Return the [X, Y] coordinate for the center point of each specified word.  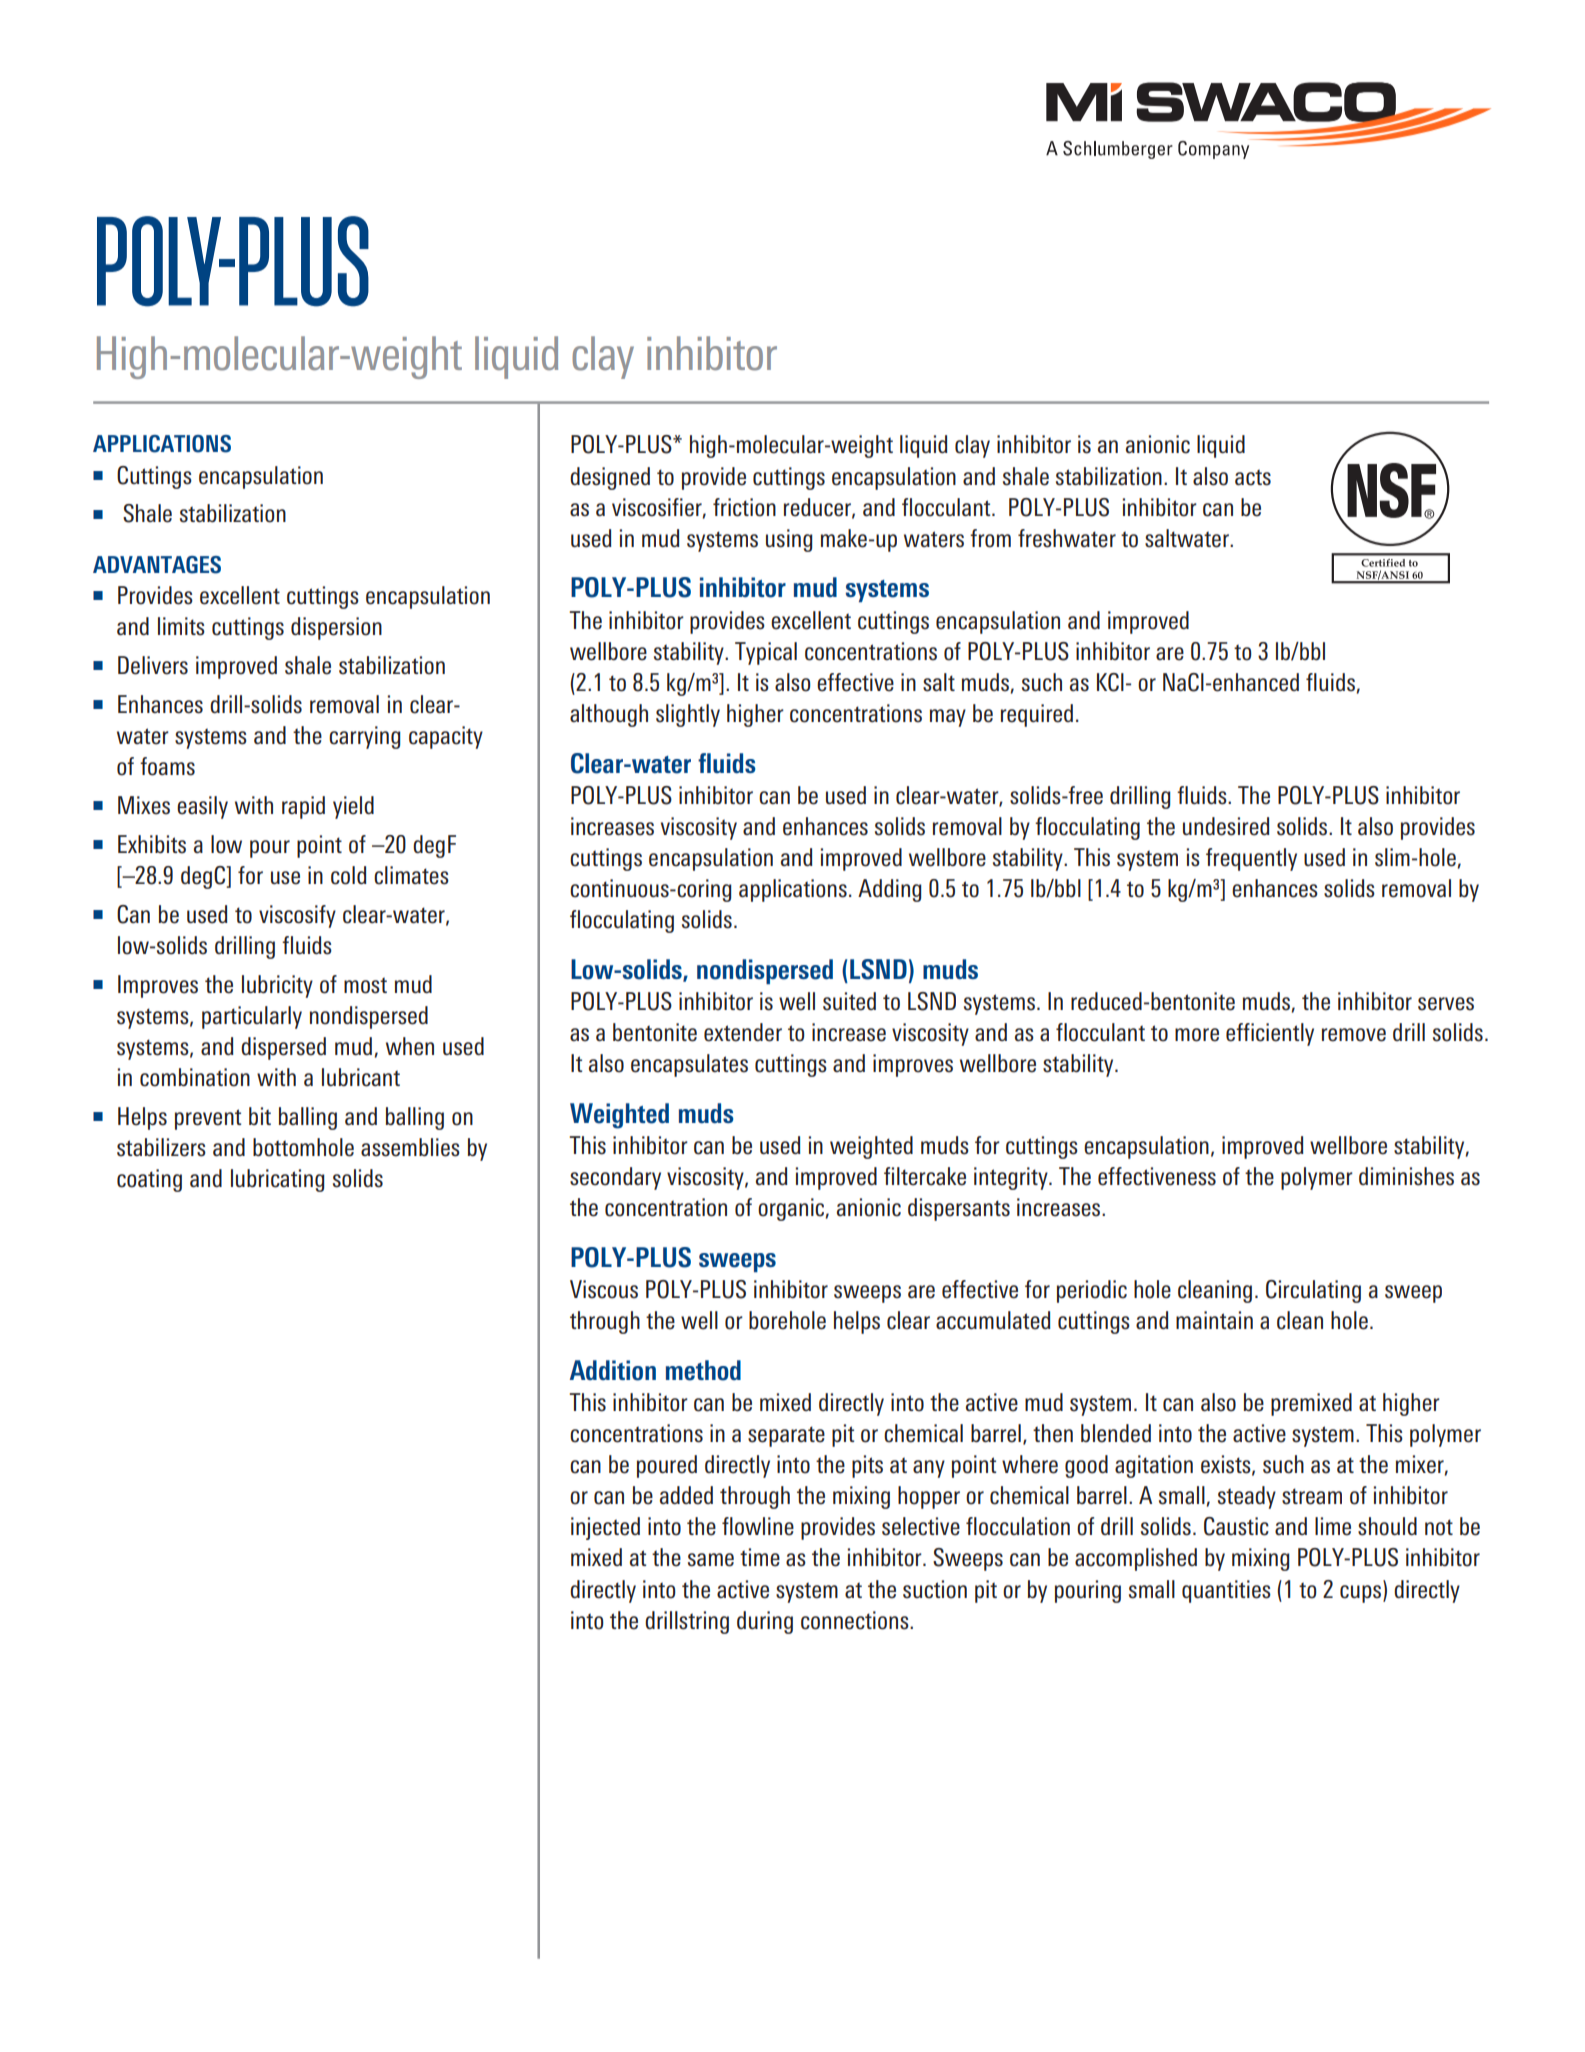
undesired [1226, 826]
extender [743, 1032]
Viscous [604, 1289]
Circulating [1313, 1291]
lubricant [361, 1077]
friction [744, 507]
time [760, 1557]
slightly [688, 715]
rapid [303, 807]
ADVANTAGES [157, 565]
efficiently [1270, 1034]
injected [605, 1528]
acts [1253, 477]
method [703, 1370]
